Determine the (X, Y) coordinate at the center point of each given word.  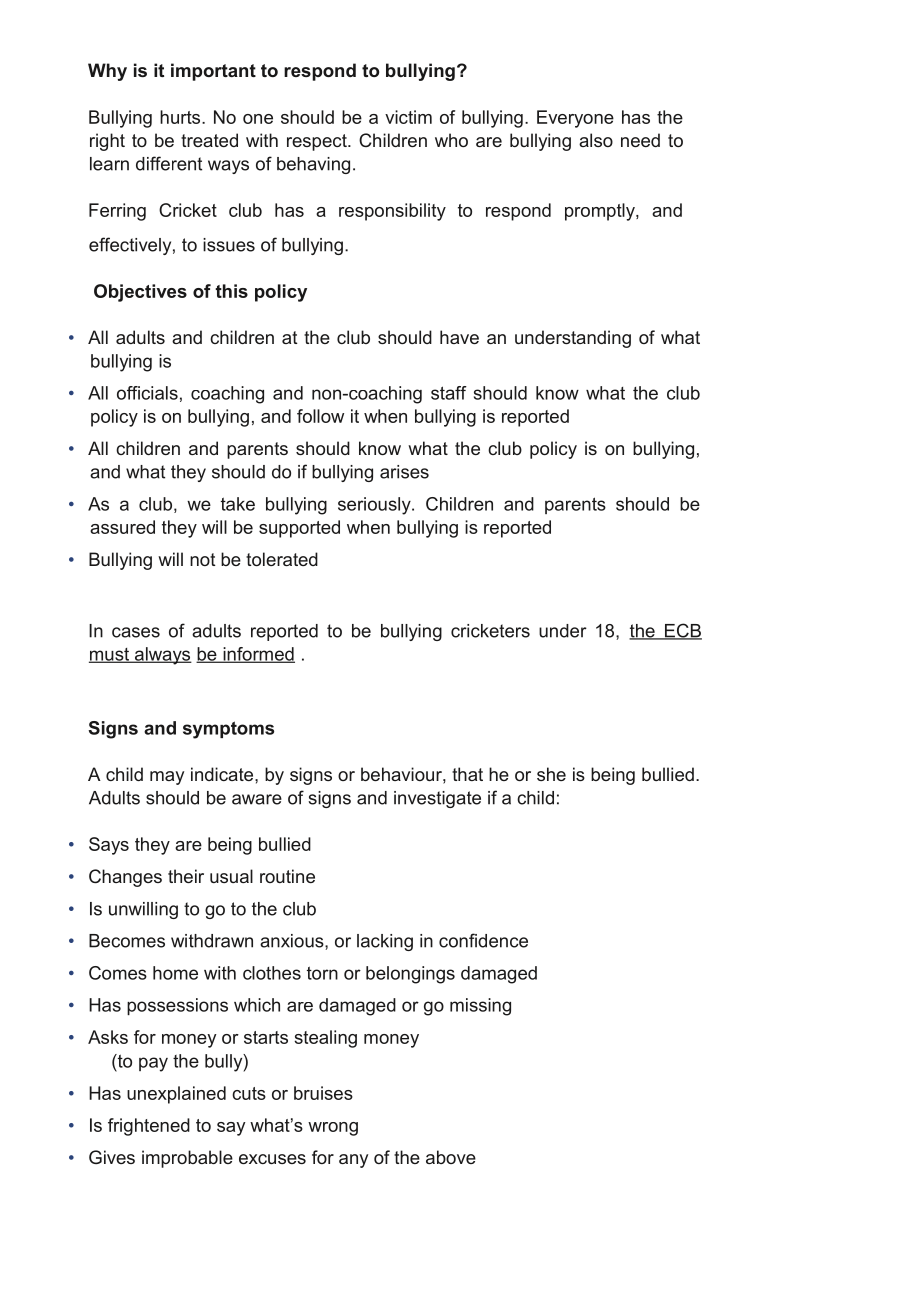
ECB (682, 631)
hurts (181, 117)
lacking (385, 942)
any (353, 1161)
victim (408, 117)
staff (449, 393)
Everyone (575, 119)
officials (147, 393)
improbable (187, 1159)
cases (136, 632)
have (459, 337)
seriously (375, 506)
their (186, 876)
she (551, 774)
